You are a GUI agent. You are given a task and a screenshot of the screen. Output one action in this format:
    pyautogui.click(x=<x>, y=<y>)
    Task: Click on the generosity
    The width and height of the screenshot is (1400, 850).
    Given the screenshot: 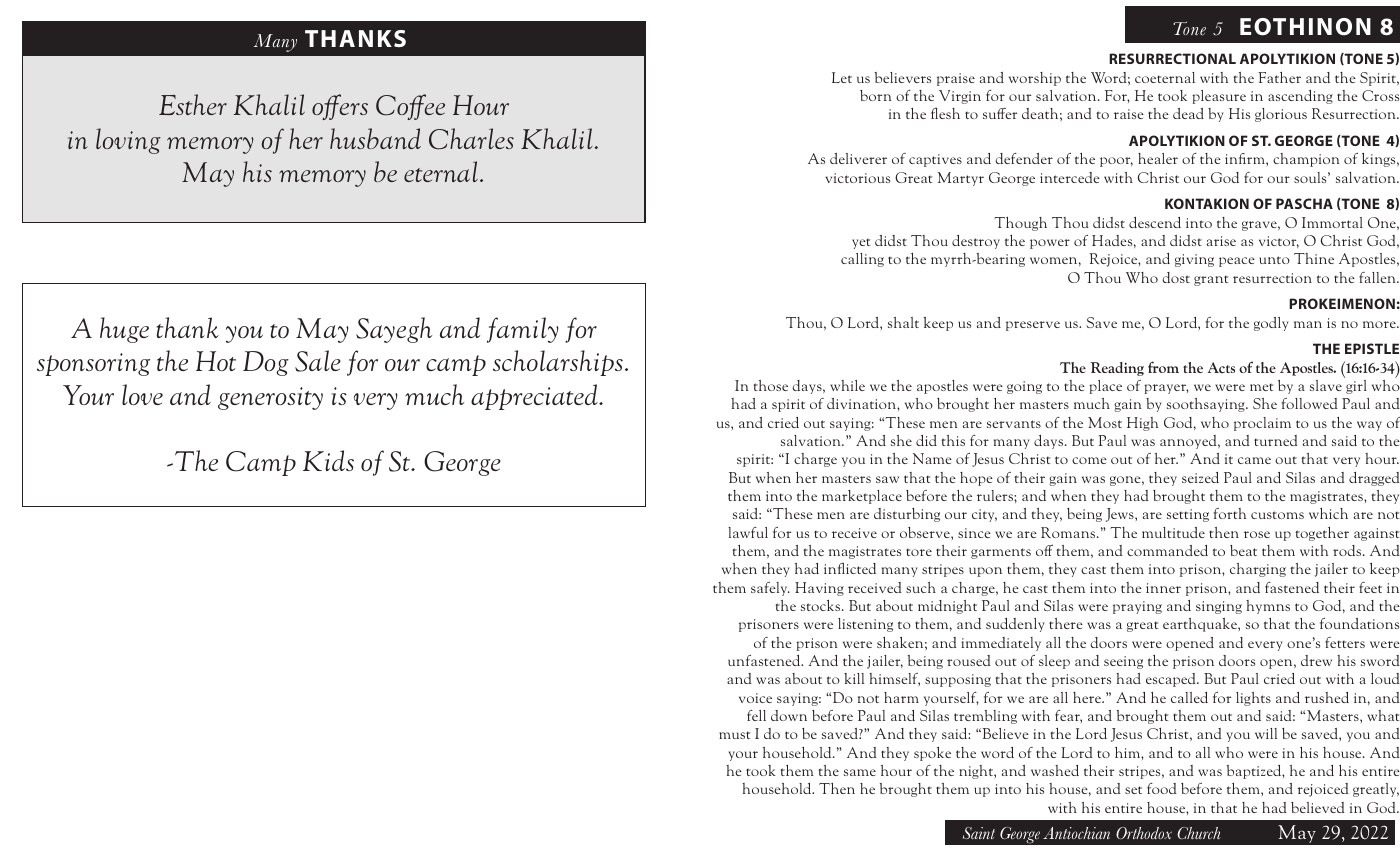 What is the action you would take?
    pyautogui.click(x=270, y=398)
